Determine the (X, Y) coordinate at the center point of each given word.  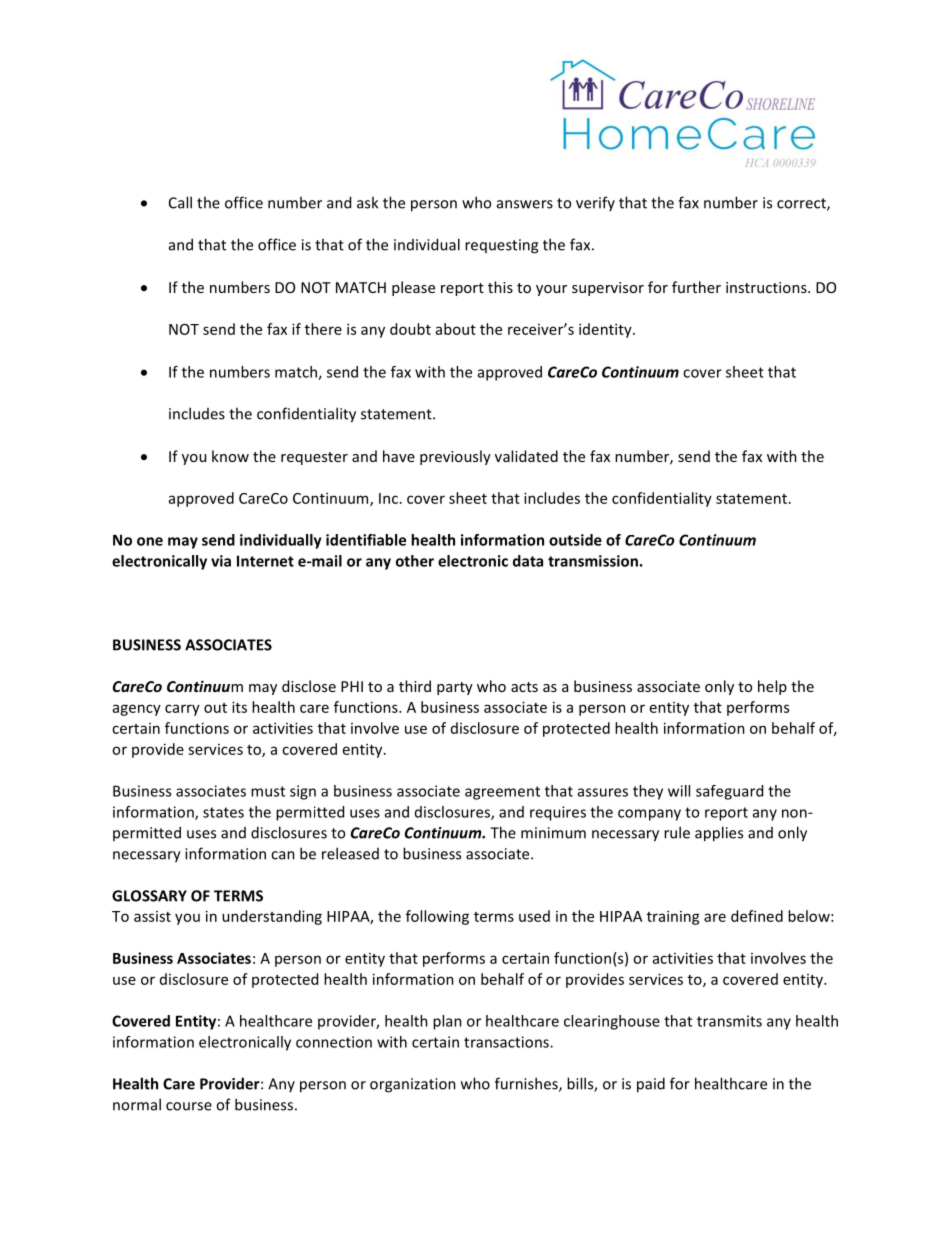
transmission (593, 561)
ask (367, 202)
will (679, 791)
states (223, 812)
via (221, 561)
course (189, 1106)
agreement (502, 793)
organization (413, 1085)
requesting (501, 246)
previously (455, 457)
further (696, 287)
